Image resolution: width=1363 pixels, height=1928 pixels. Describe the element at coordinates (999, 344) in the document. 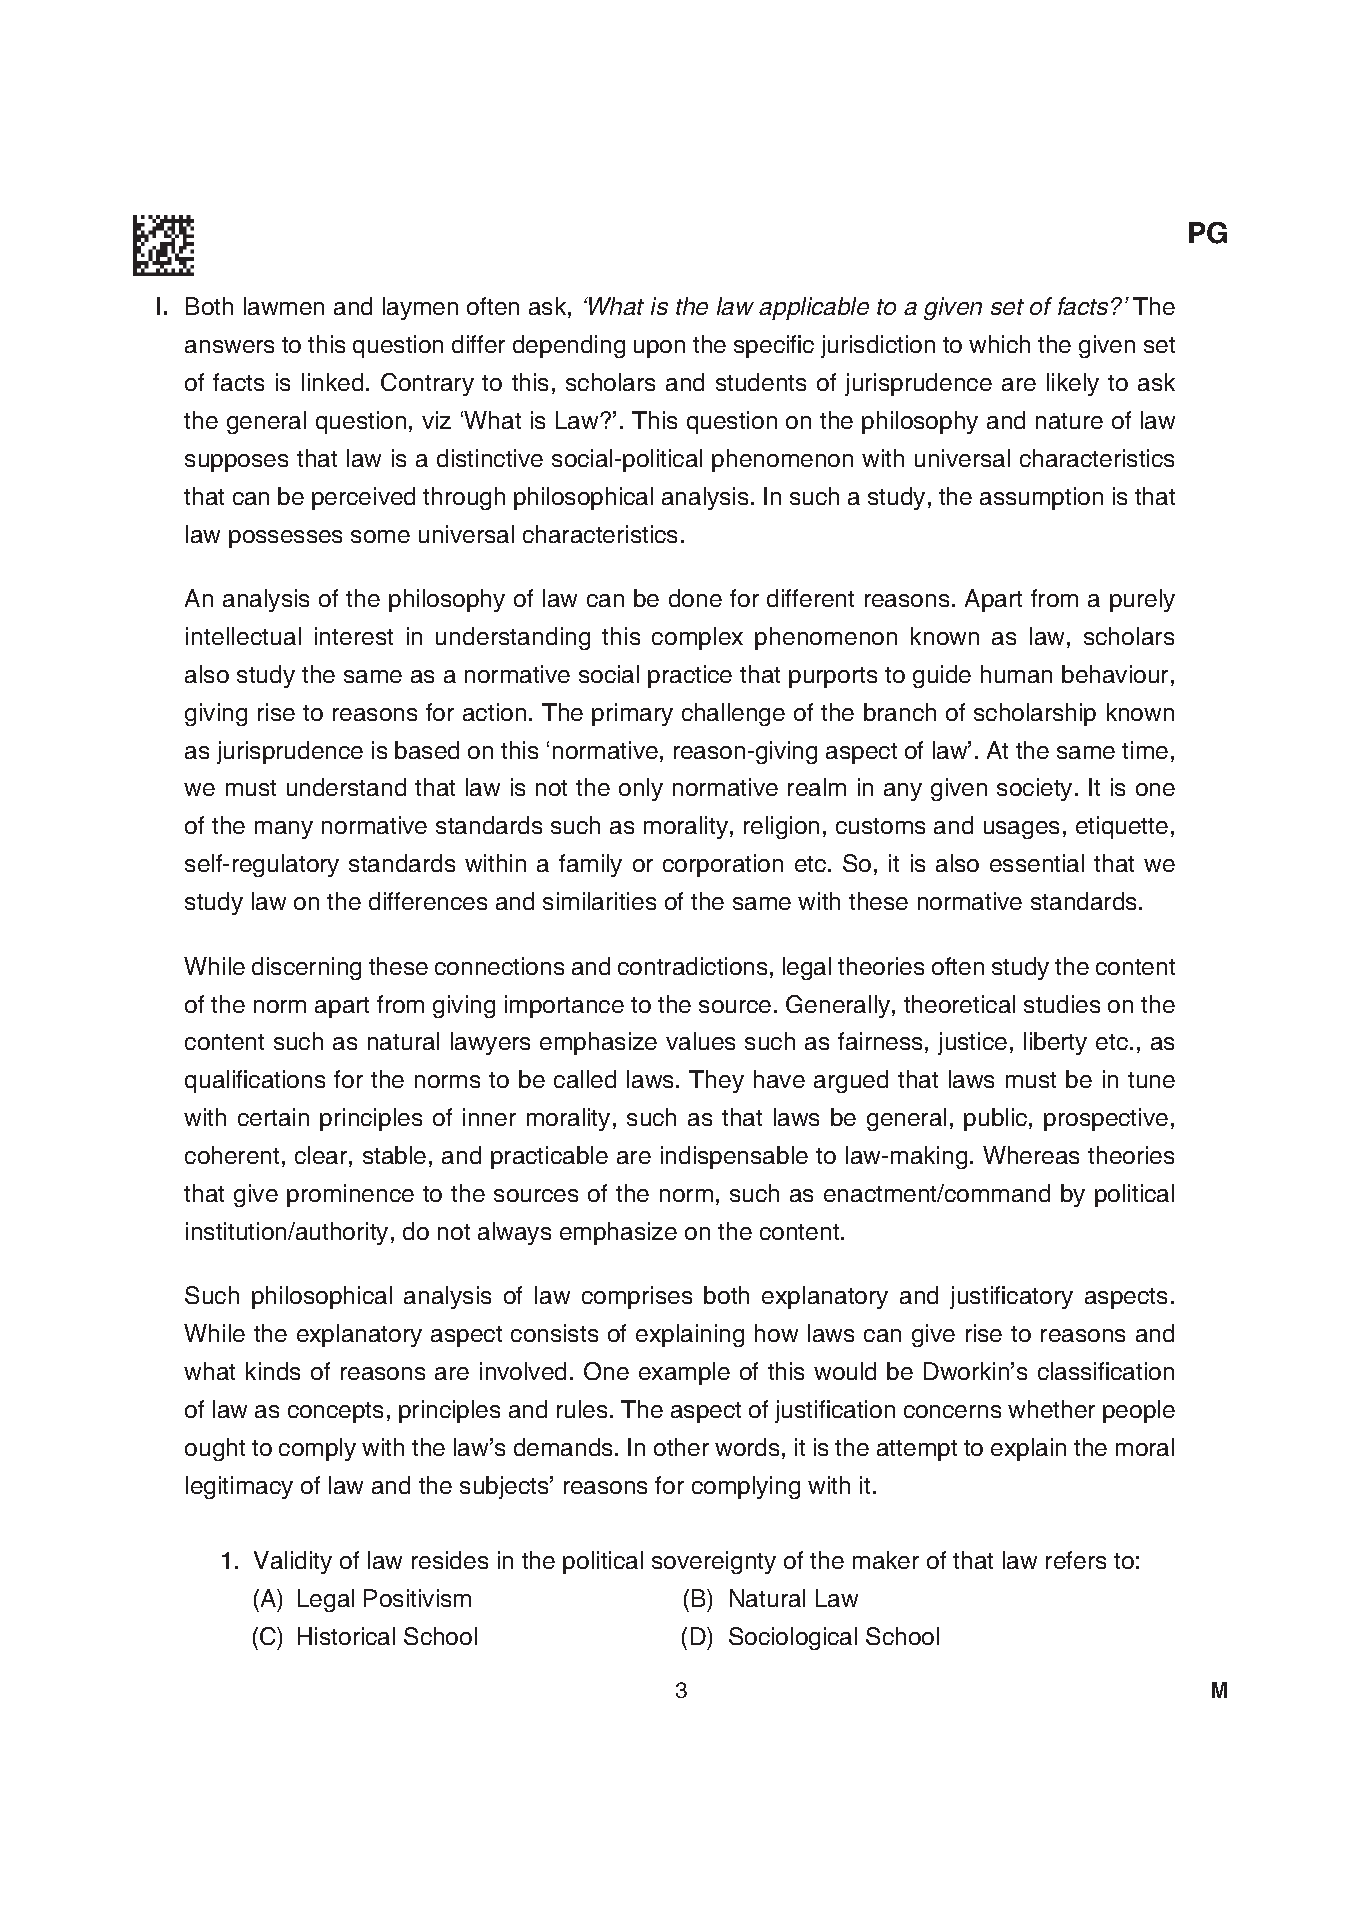

I see `which` at that location.
